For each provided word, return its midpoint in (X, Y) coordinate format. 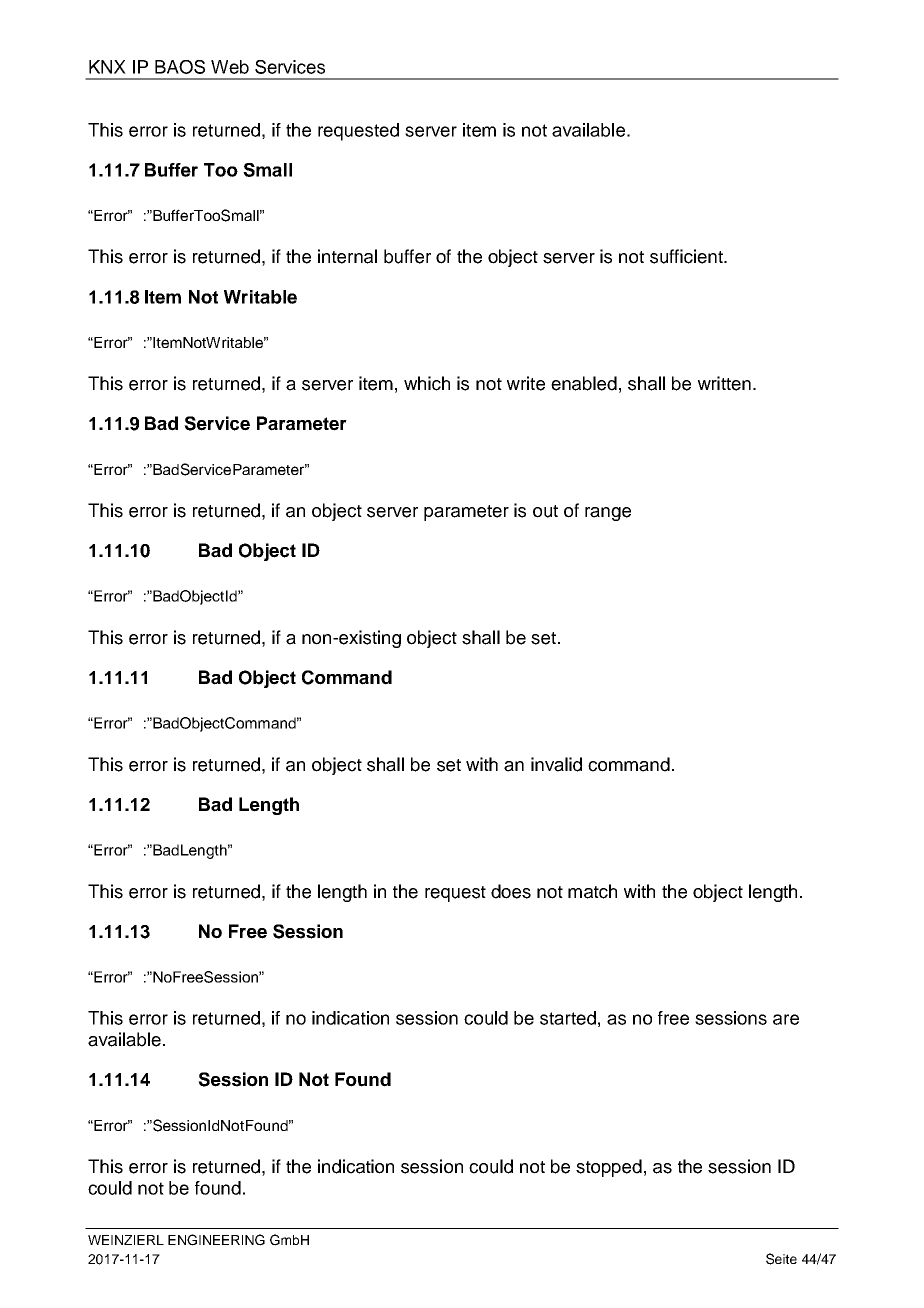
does (511, 891)
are (786, 1019)
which (427, 383)
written (724, 383)
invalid (556, 764)
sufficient (687, 256)
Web (230, 67)
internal (347, 256)
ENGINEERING (216, 1240)
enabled (584, 383)
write (526, 383)
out (545, 511)
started (568, 1018)
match (592, 891)
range (608, 514)
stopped (609, 1168)
